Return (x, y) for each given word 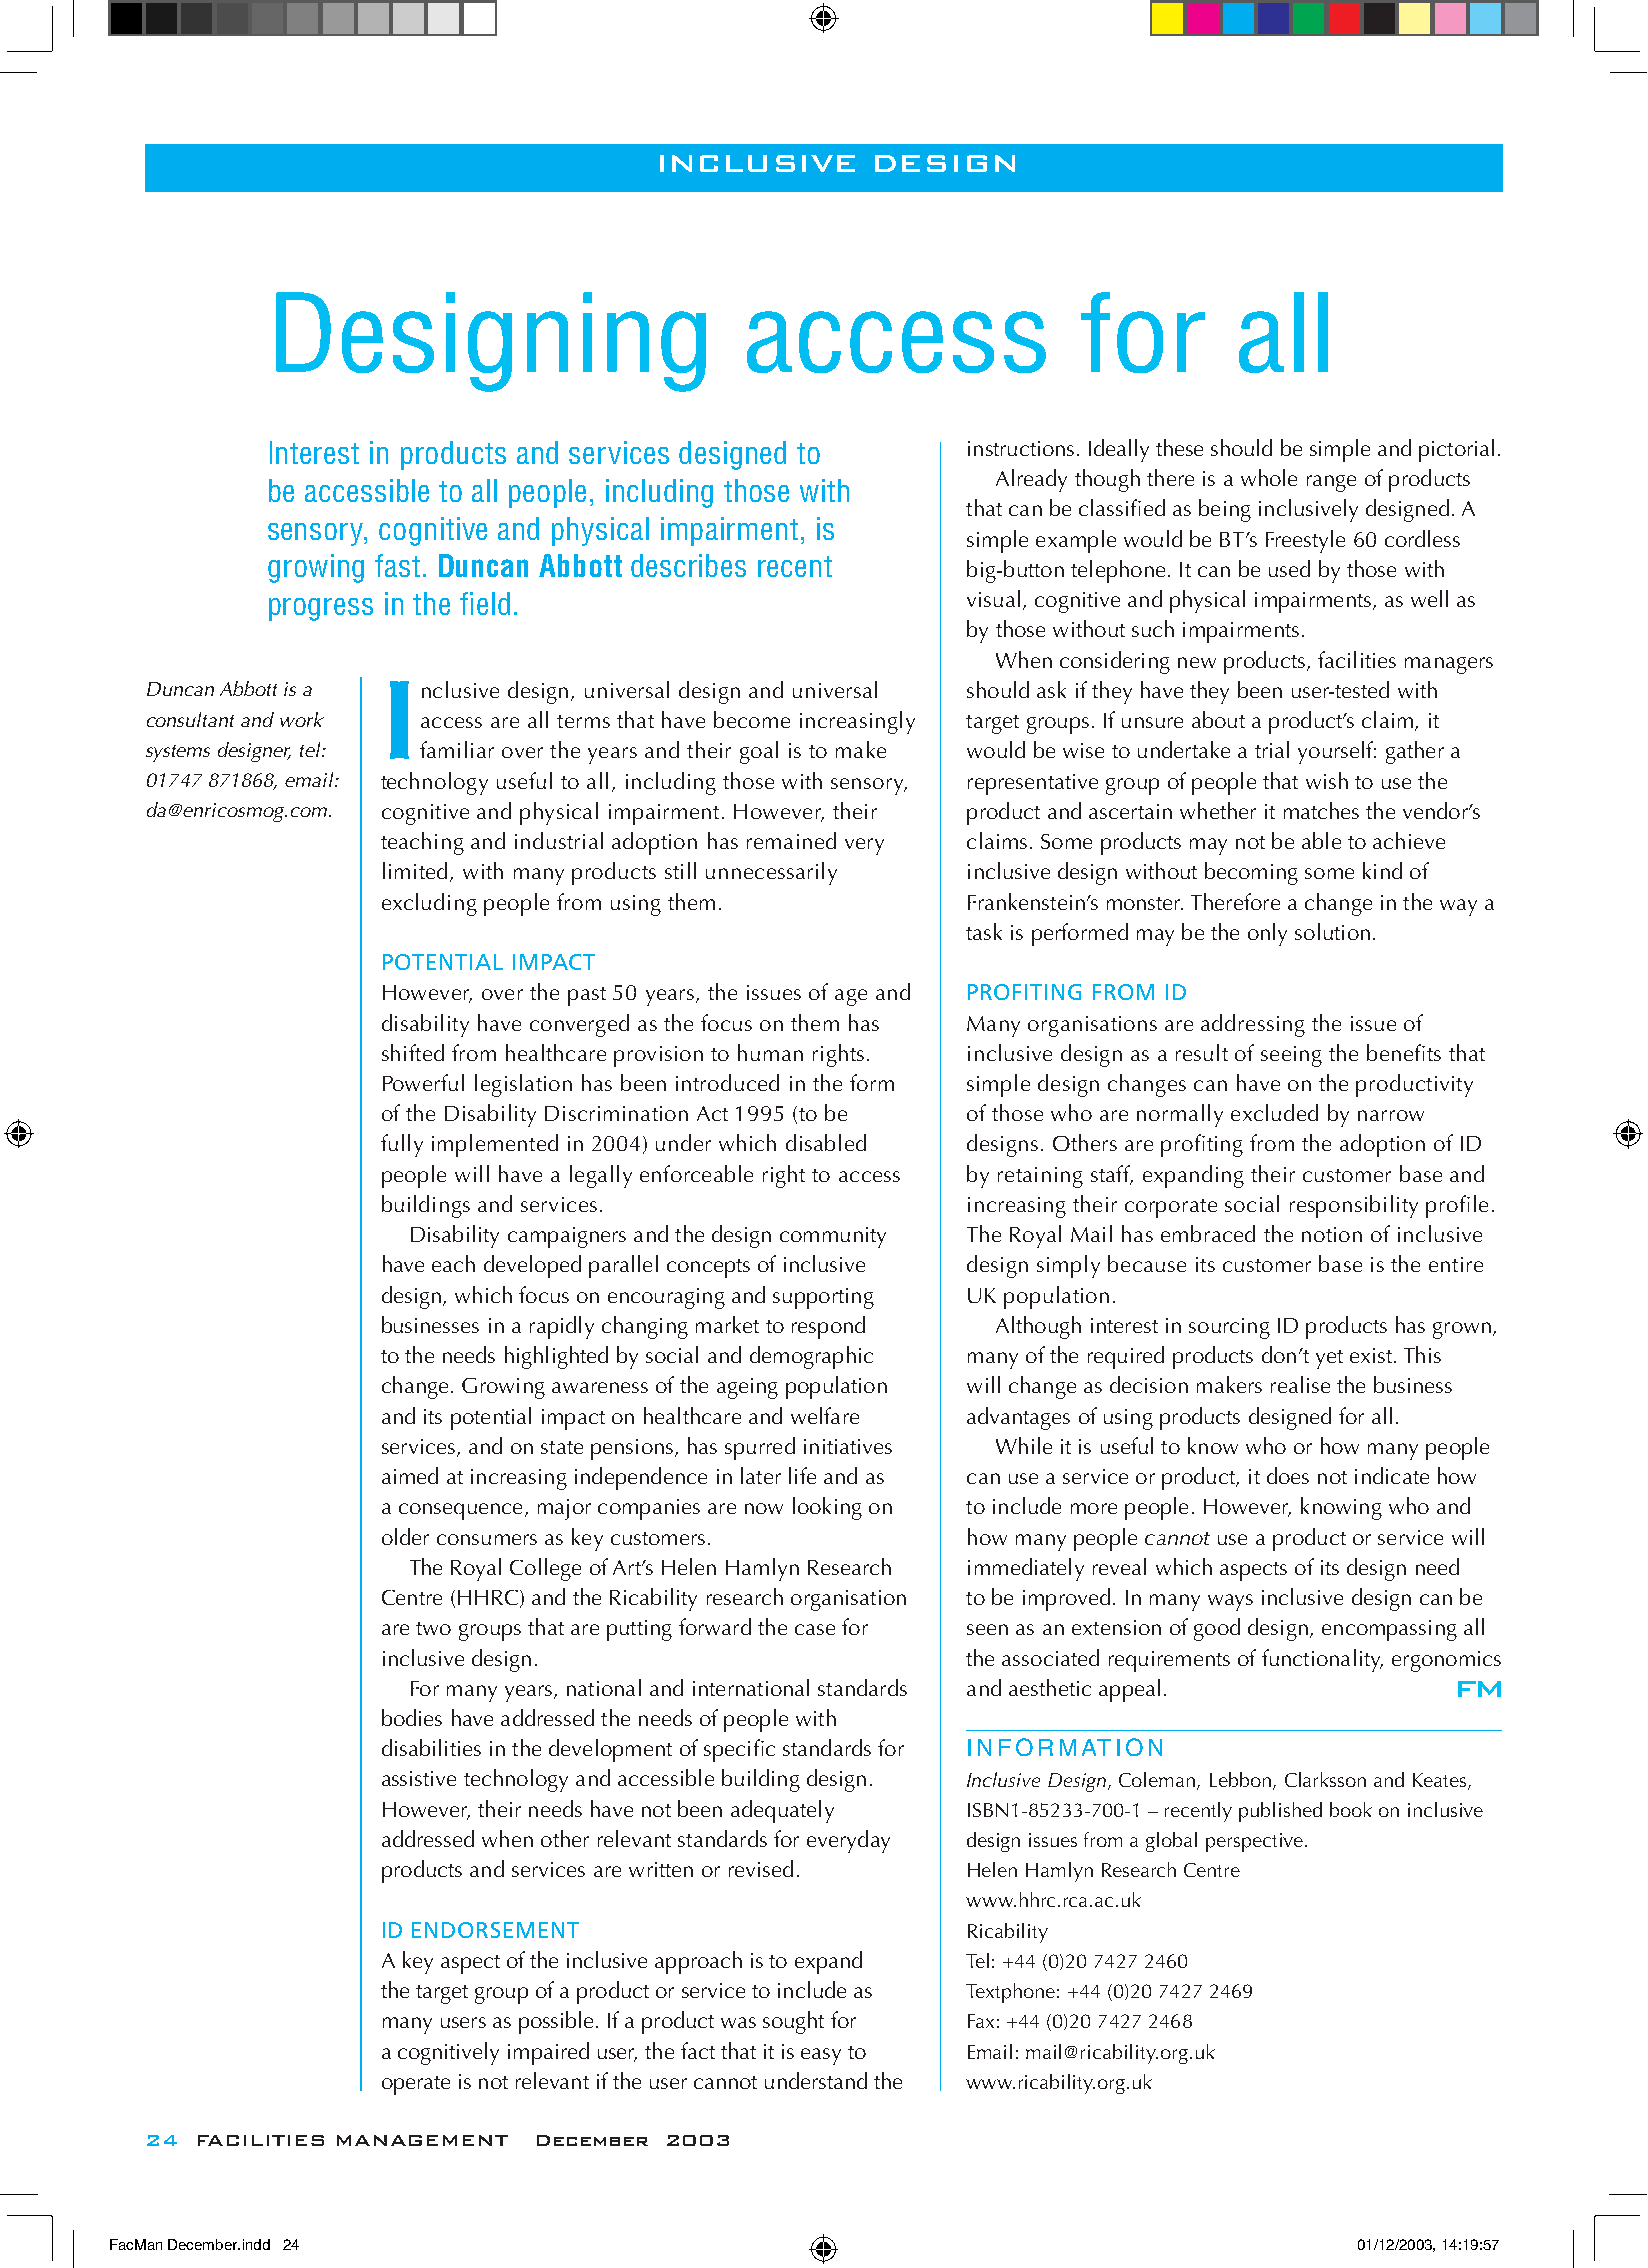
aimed (410, 1475)
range (1331, 483)
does (1288, 1475)
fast (397, 565)
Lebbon (1242, 1780)
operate (416, 2085)
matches (1321, 810)
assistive (419, 1778)
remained (791, 840)
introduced (727, 1082)
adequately (782, 1811)
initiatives (848, 1446)
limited (415, 870)
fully (402, 1145)
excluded (1274, 1112)
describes (688, 565)
